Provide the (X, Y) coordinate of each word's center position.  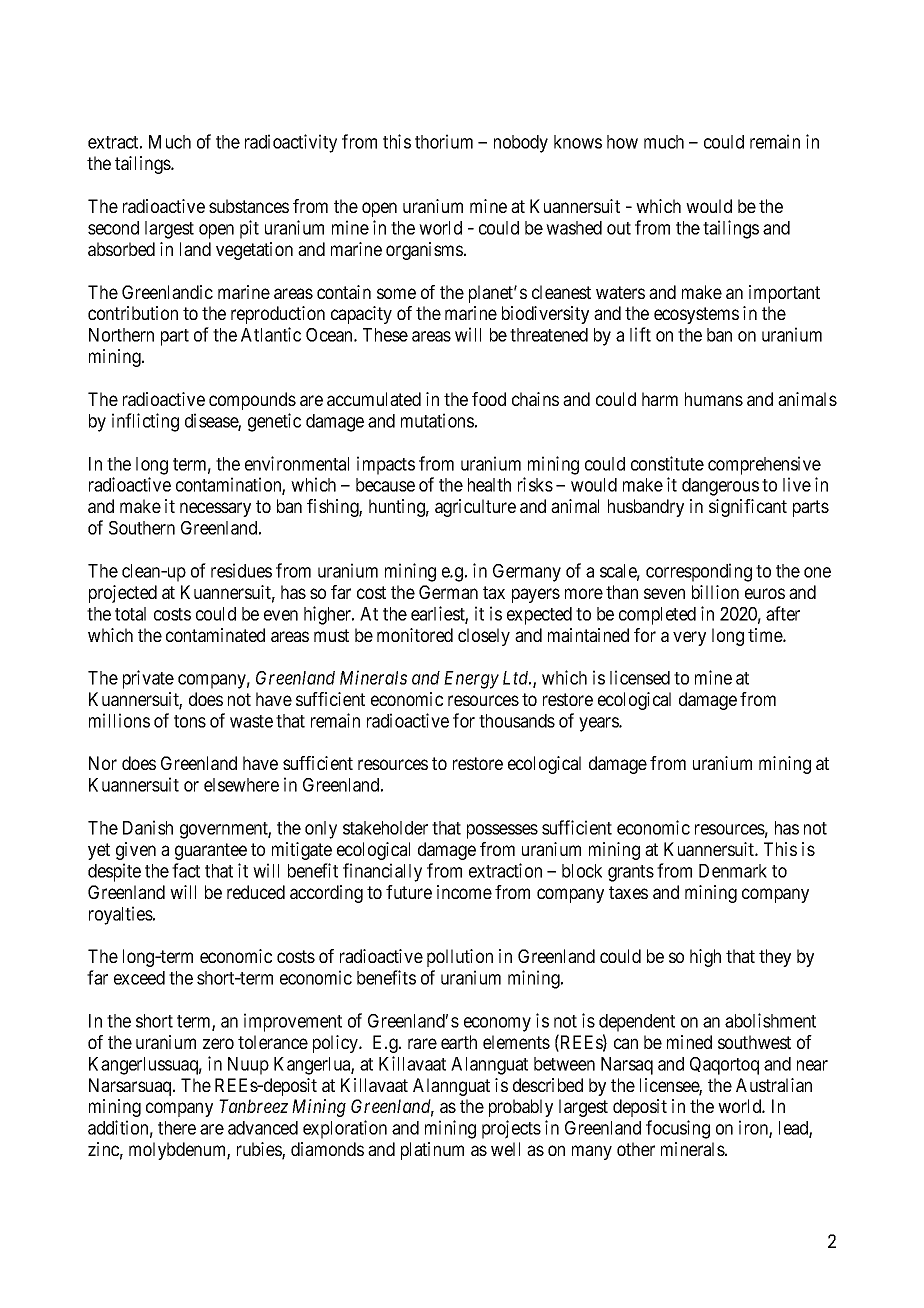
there (177, 1128)
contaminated (215, 635)
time (766, 635)
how (622, 142)
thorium (444, 141)
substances (249, 206)
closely (484, 637)
